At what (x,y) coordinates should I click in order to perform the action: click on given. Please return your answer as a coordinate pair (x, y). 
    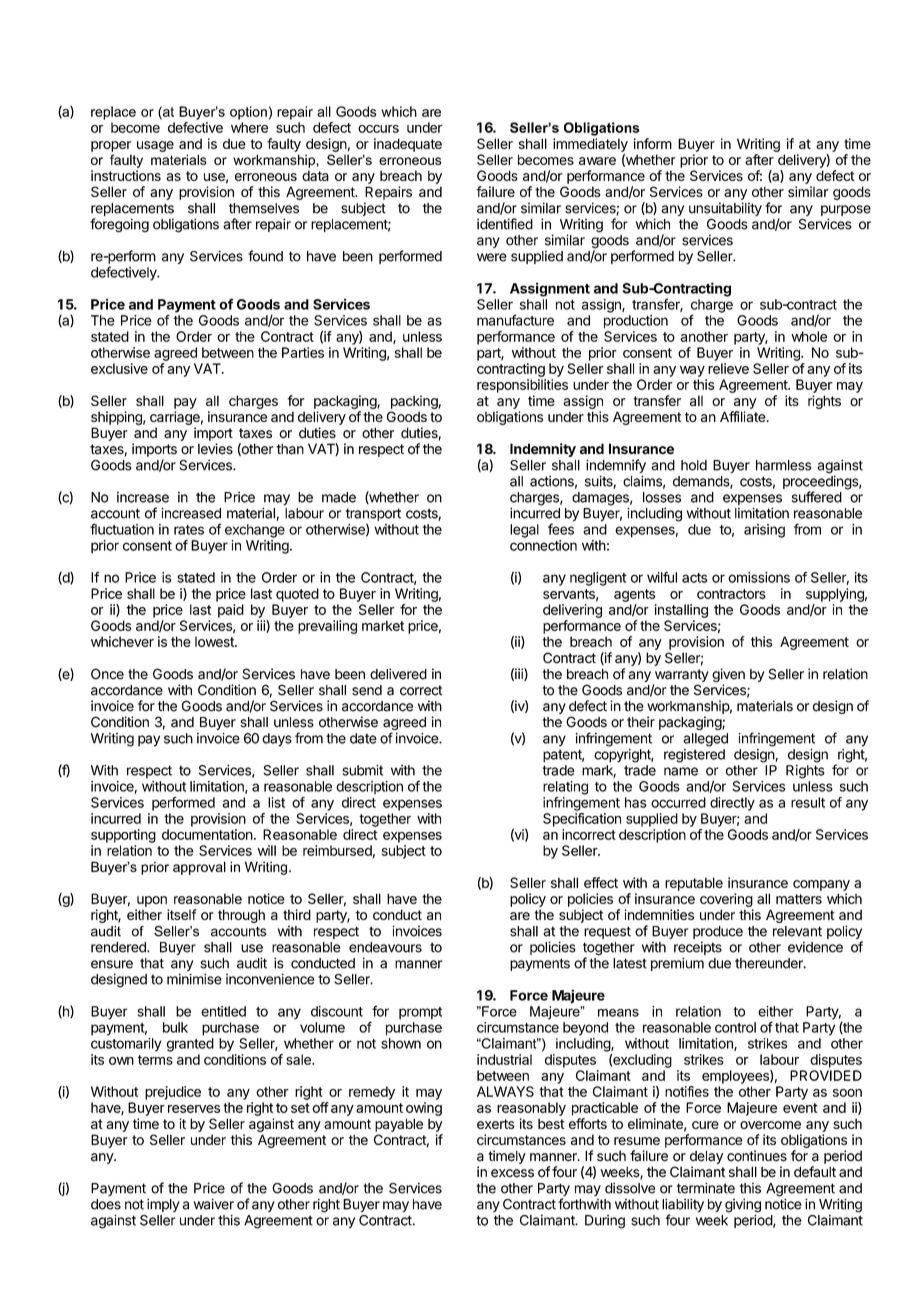
    Looking at the image, I should click on (728, 676).
